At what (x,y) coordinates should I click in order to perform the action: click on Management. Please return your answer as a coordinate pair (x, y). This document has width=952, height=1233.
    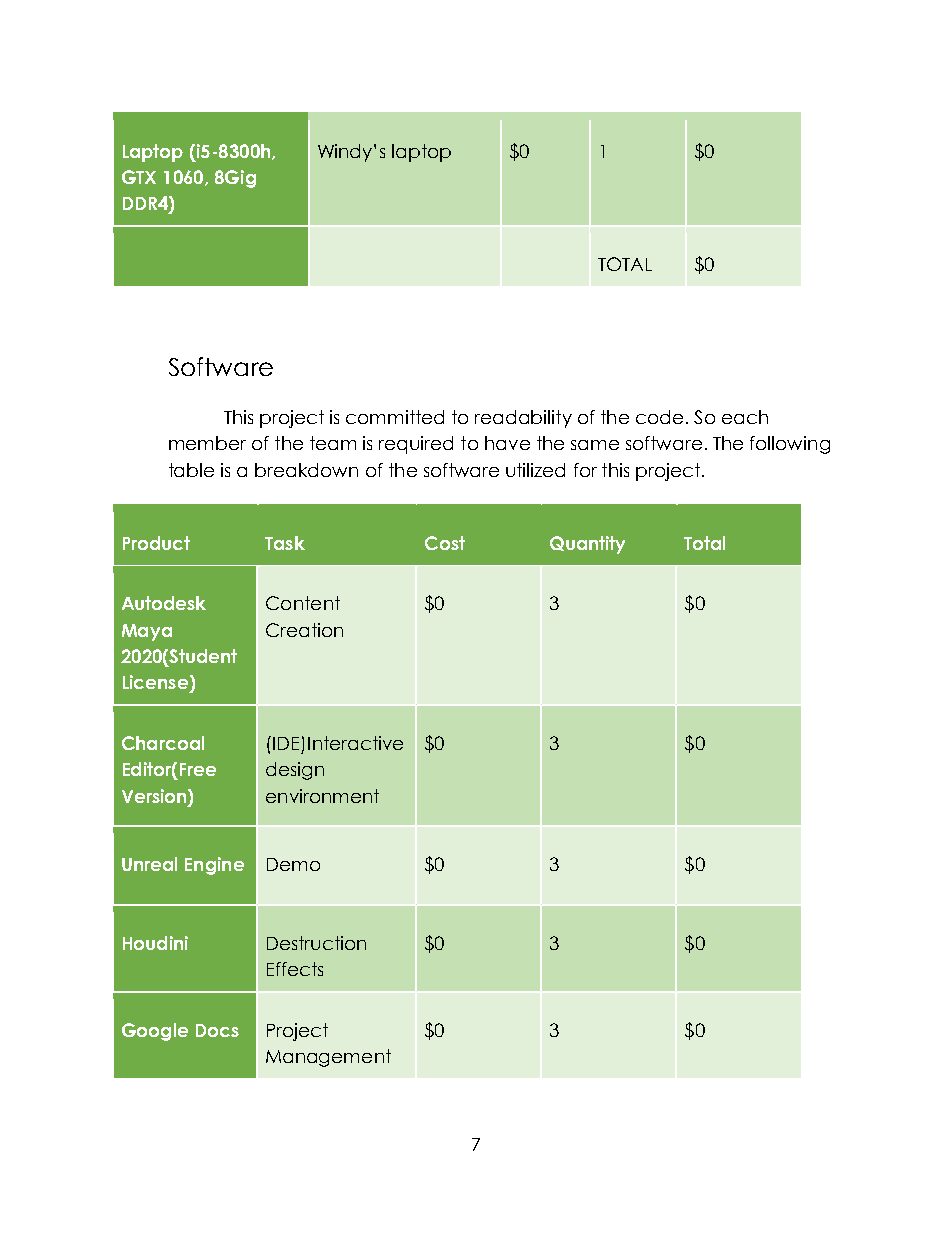
    Looking at the image, I should click on (328, 1058).
